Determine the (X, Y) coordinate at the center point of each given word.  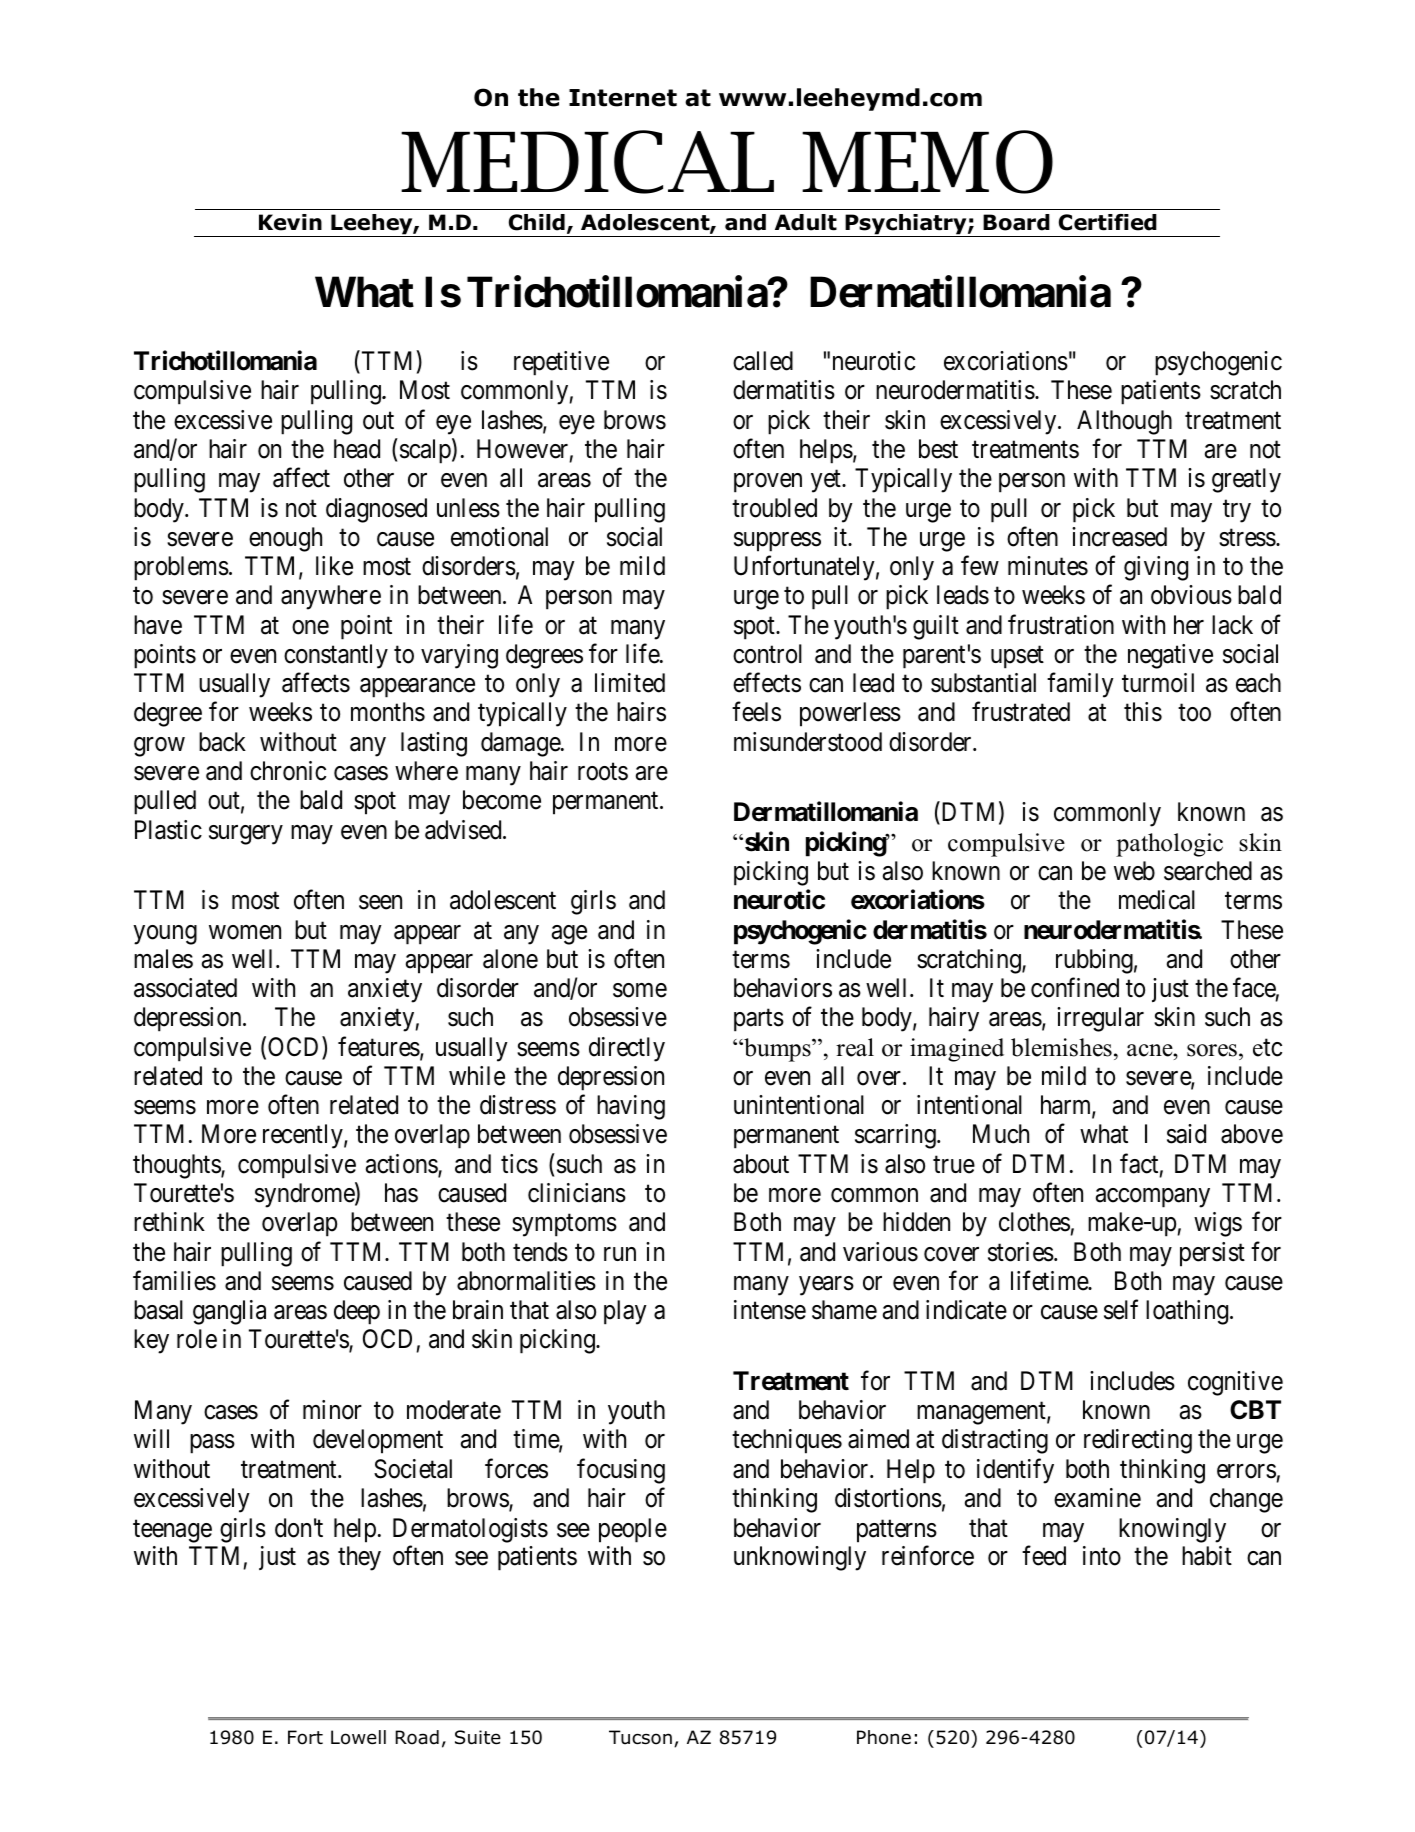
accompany (1153, 1198)
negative (1170, 656)
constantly (336, 656)
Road (417, 1737)
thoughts (177, 1166)
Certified (1108, 222)
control (767, 654)
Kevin (290, 222)
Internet (623, 98)
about (761, 1164)
